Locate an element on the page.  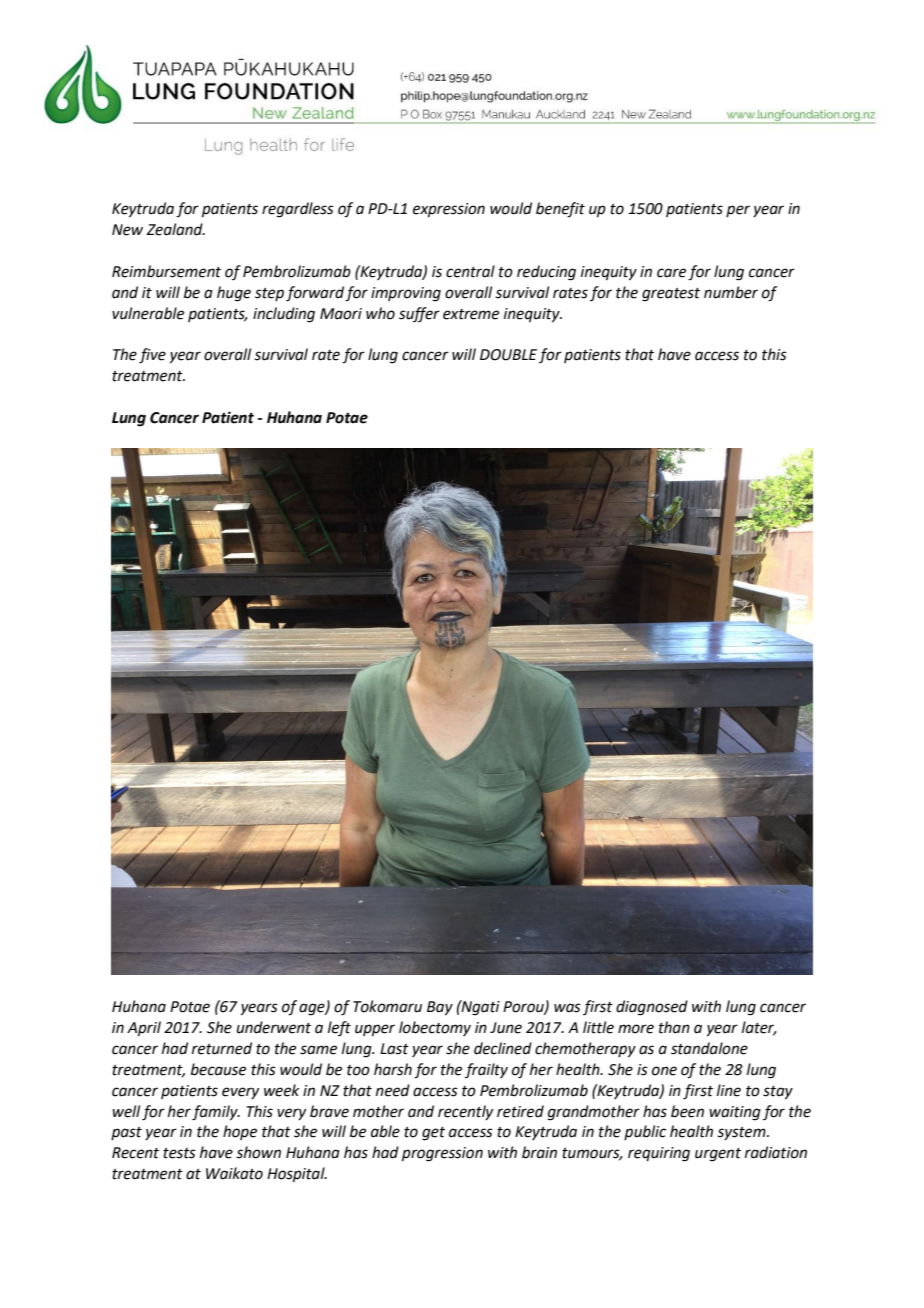
diagnosed is located at coordinates (652, 1008).
